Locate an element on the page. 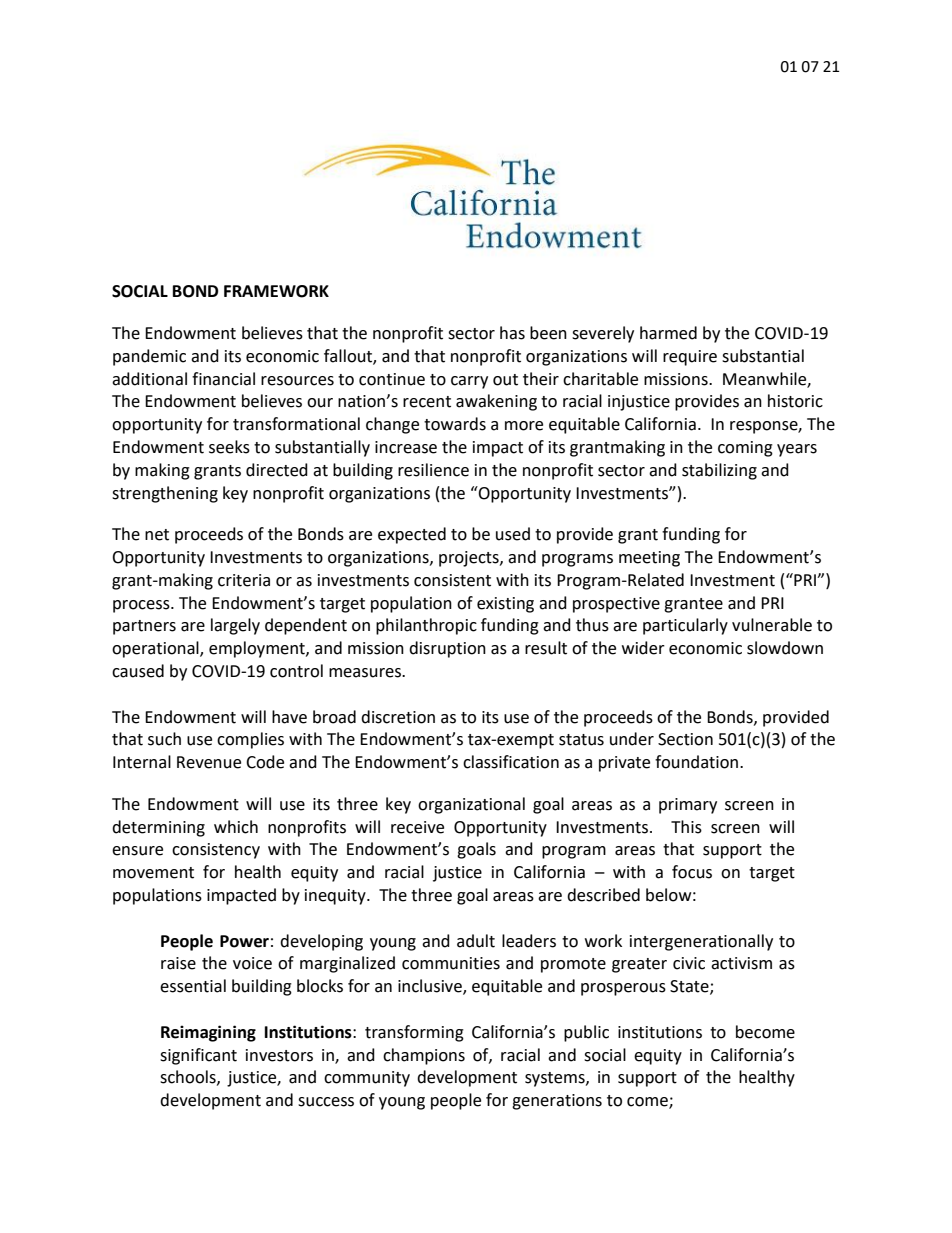 Image resolution: width=952 pixels, height=1233 pixels. net is located at coordinates (157, 535).
